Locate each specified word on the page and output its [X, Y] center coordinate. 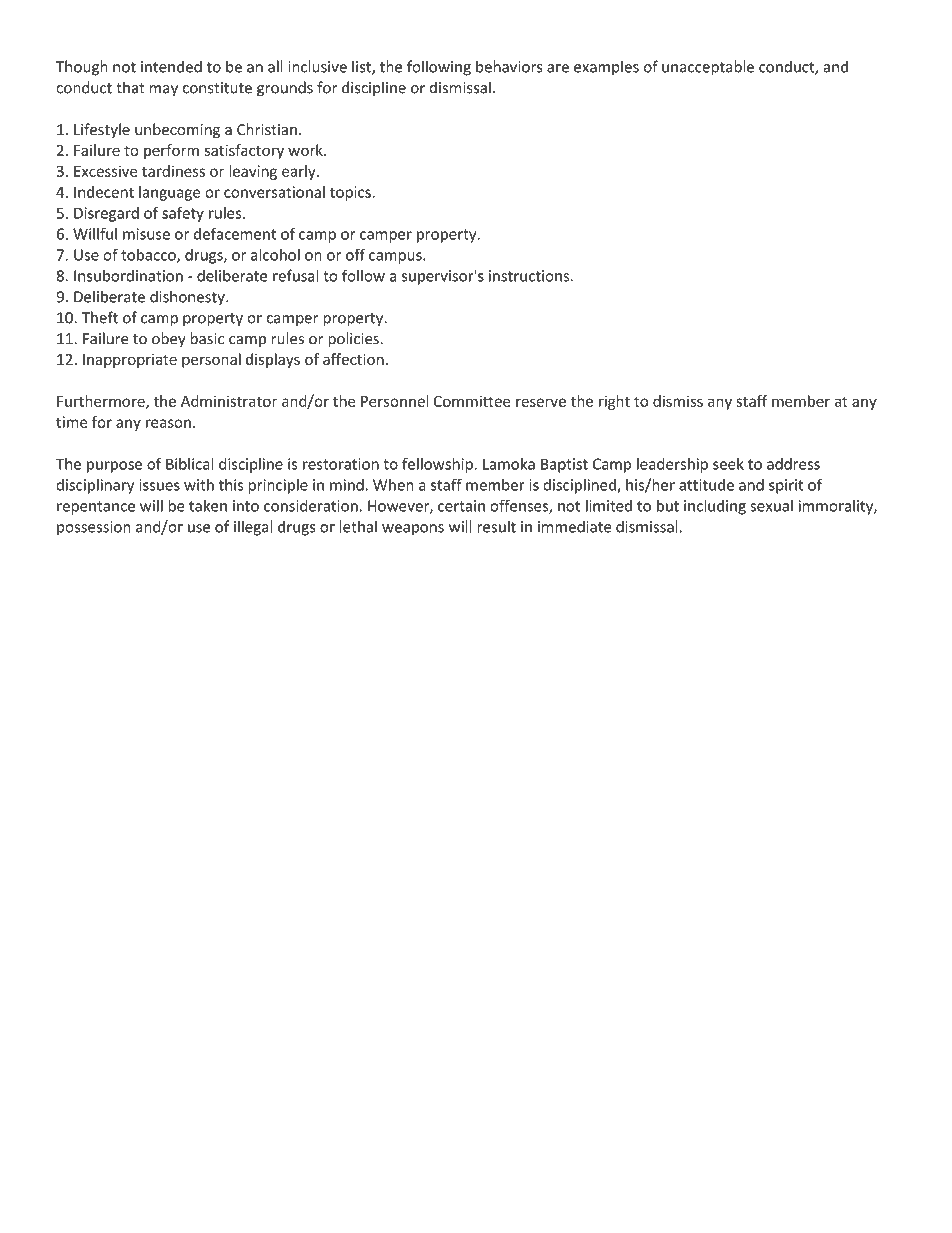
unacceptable [708, 68]
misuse [146, 234]
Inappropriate [130, 361]
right [614, 402]
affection [353, 359]
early [300, 172]
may [164, 91]
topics [351, 193]
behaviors [509, 66]
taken [208, 505]
